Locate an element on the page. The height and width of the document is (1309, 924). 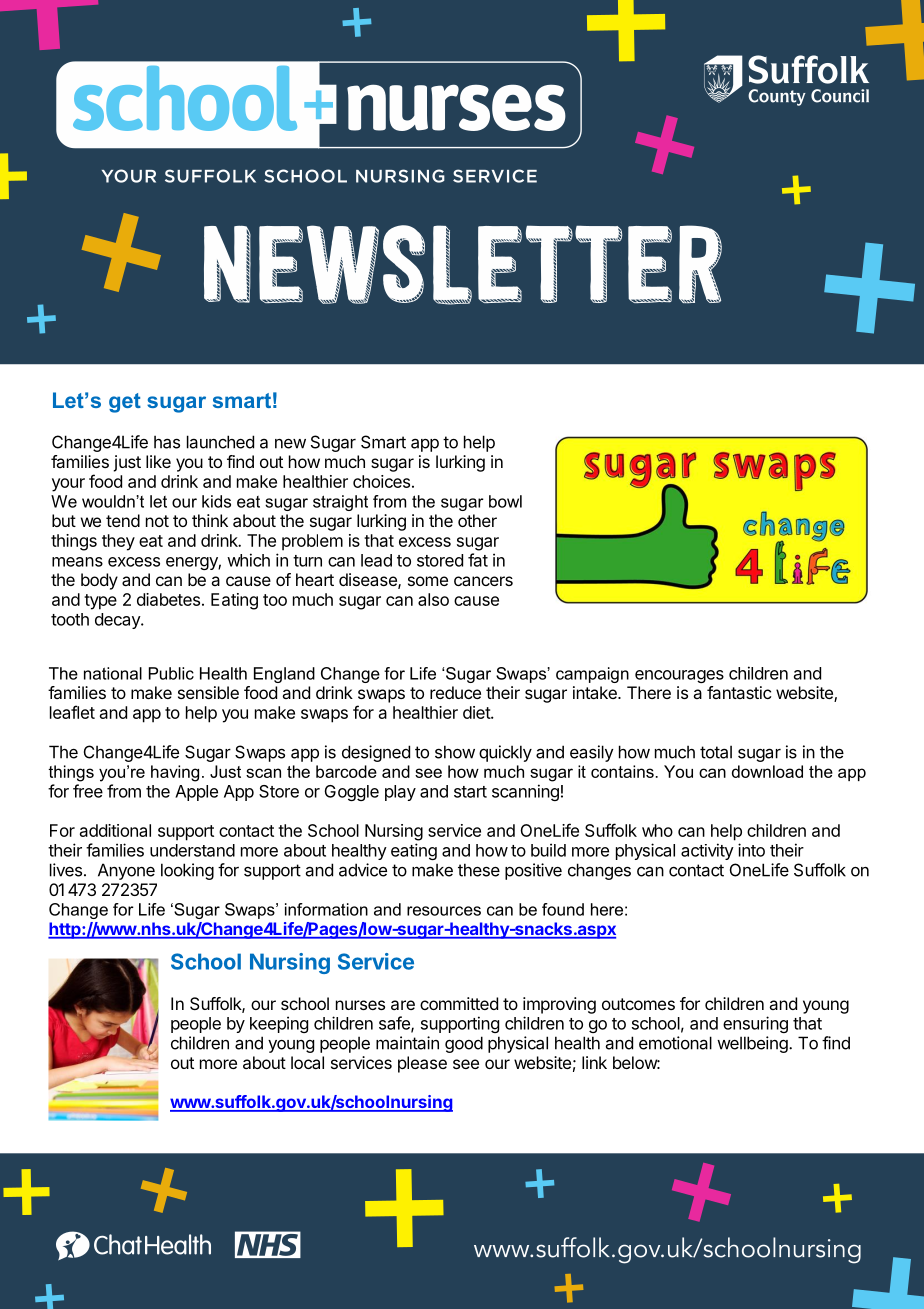
keeping is located at coordinates (279, 1024).
